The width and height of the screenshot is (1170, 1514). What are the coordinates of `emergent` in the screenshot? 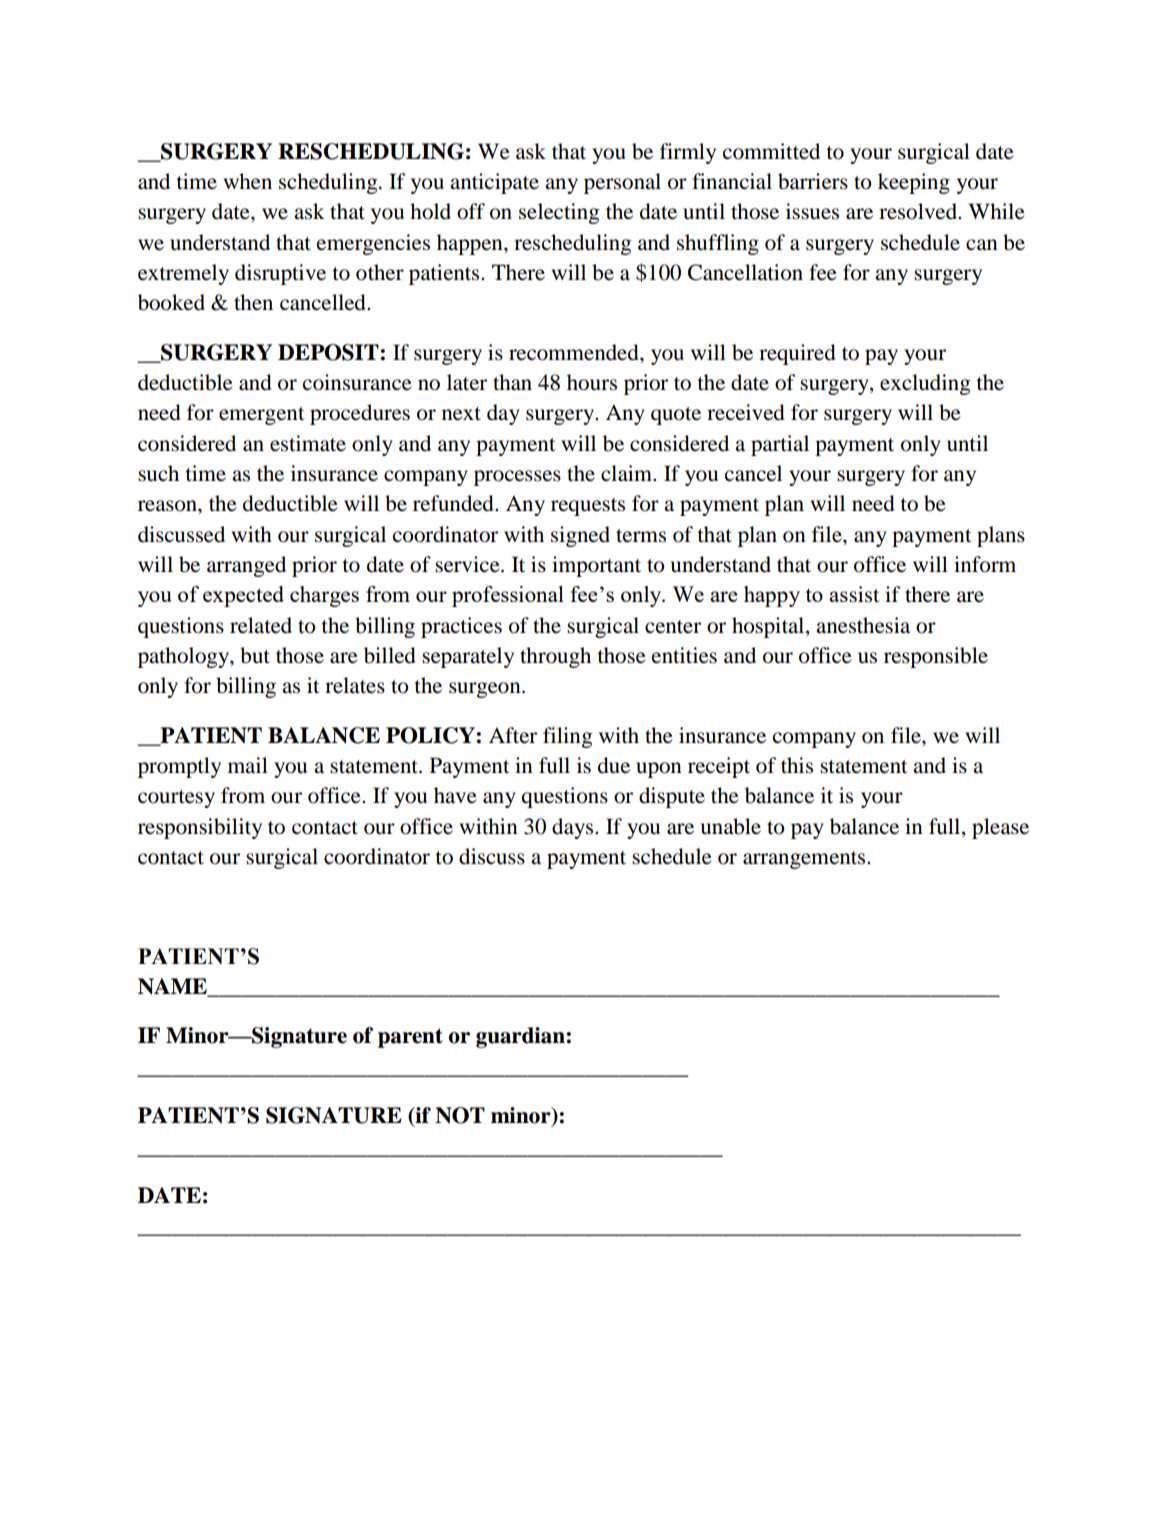 It's located at (262, 416).
